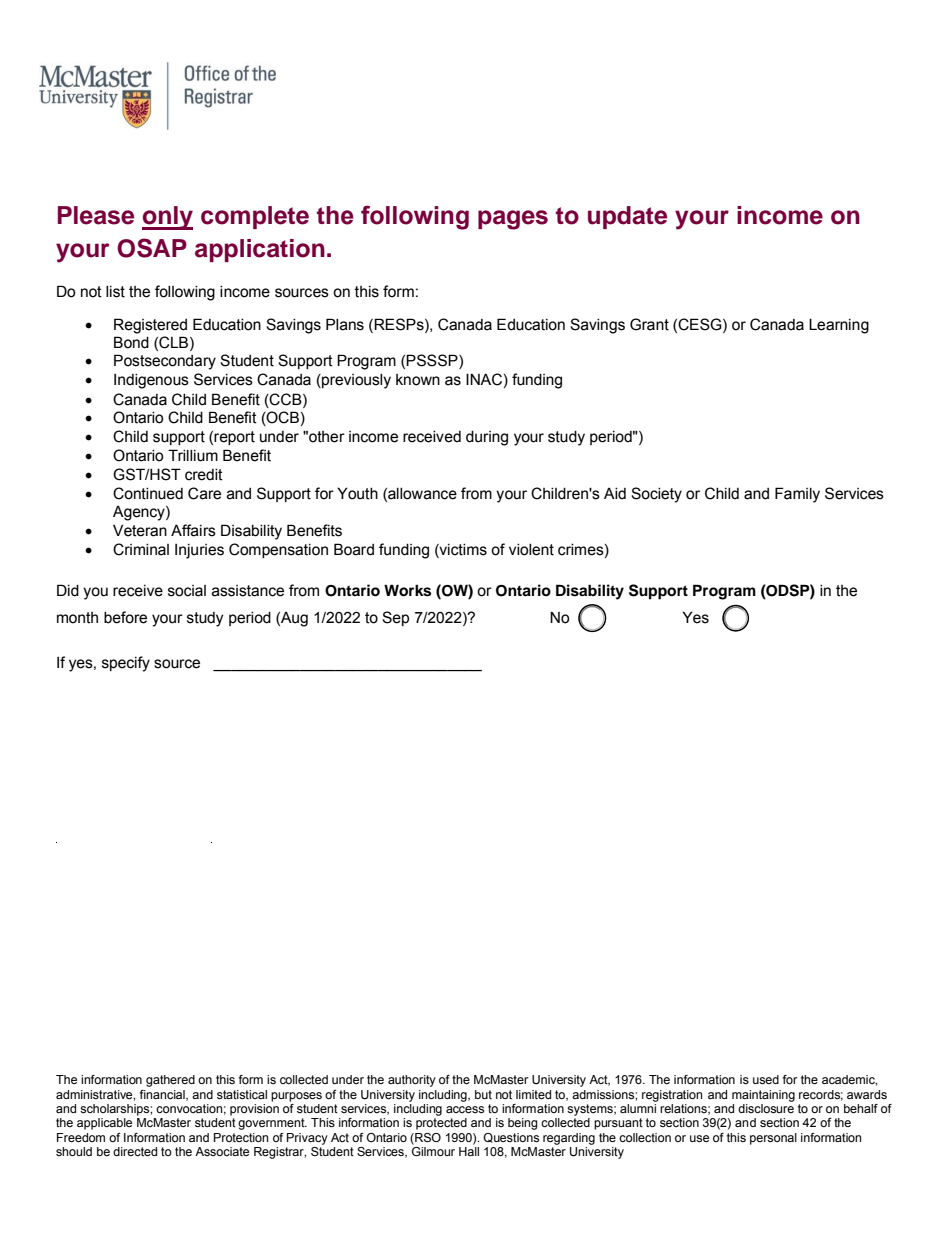 The height and width of the screenshot is (1233, 952). I want to click on Veteran, so click(140, 530).
